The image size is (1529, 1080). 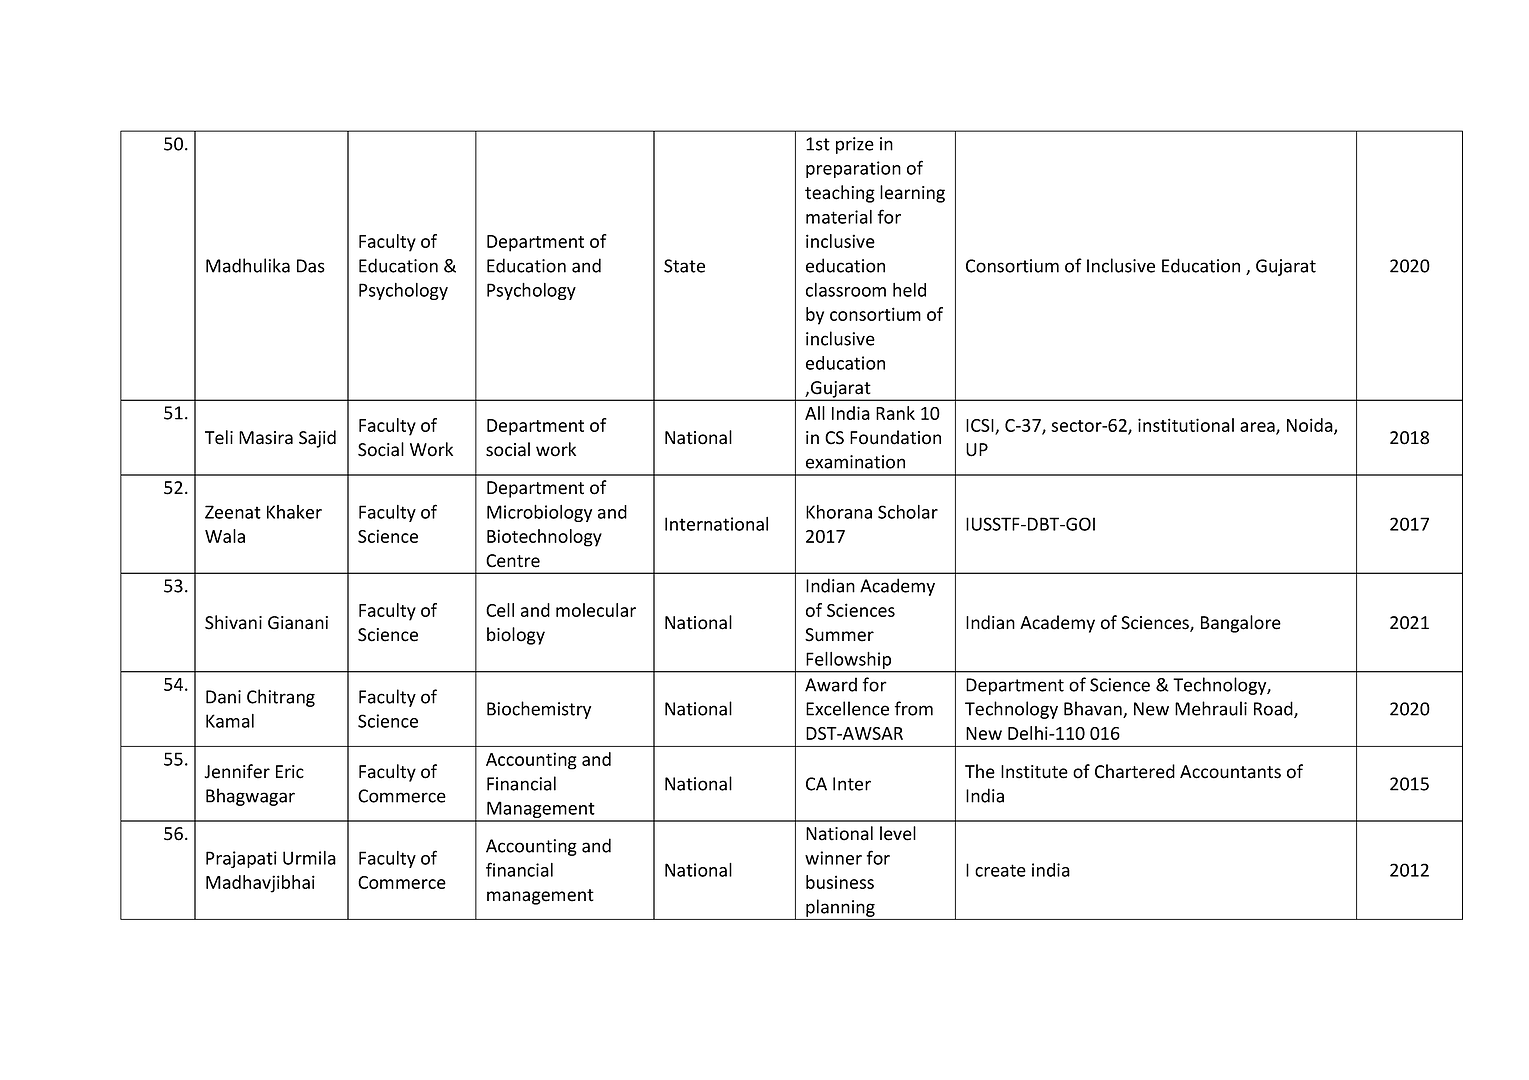 I want to click on learning, so click(x=912, y=194).
